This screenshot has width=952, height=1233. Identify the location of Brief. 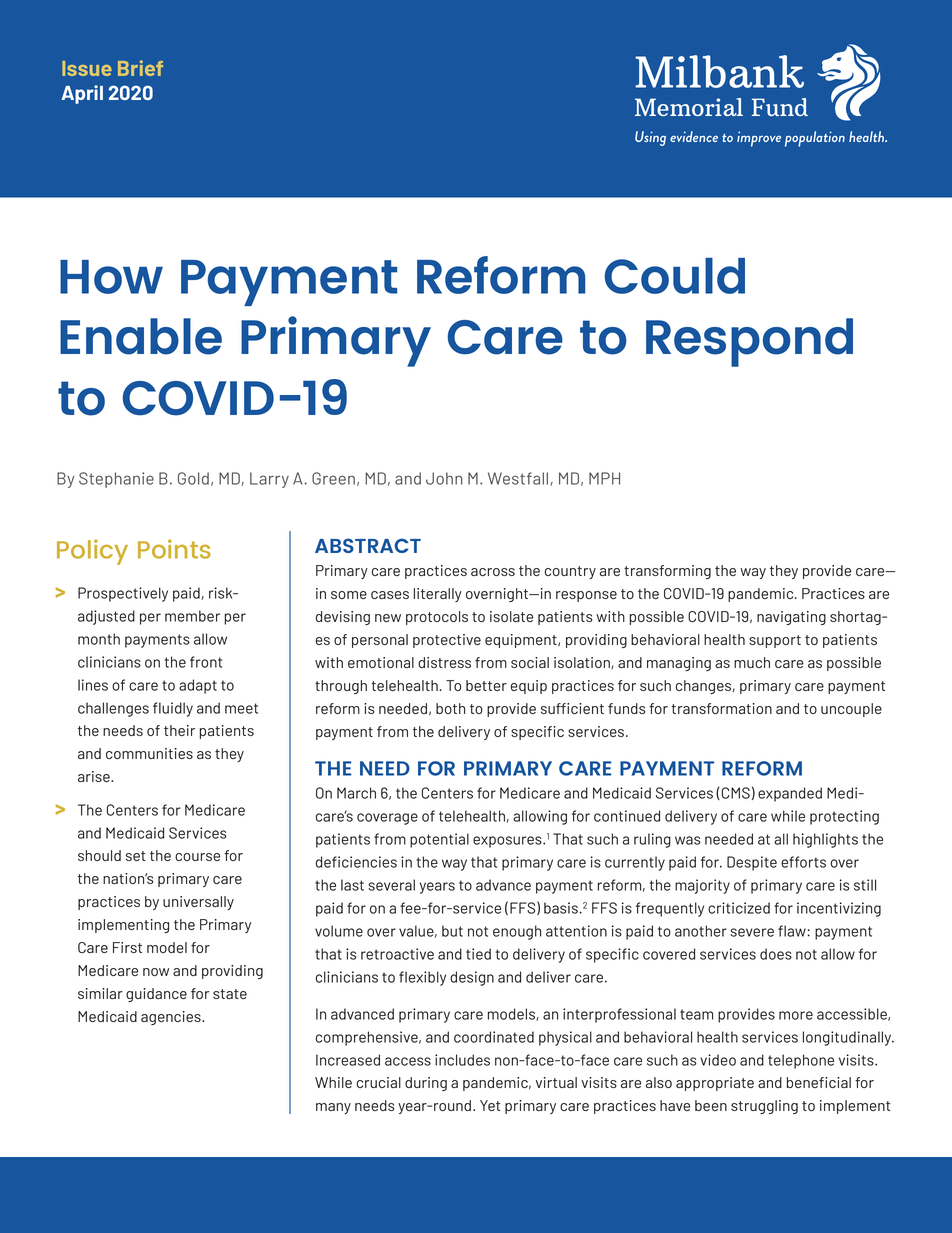
(140, 68).
